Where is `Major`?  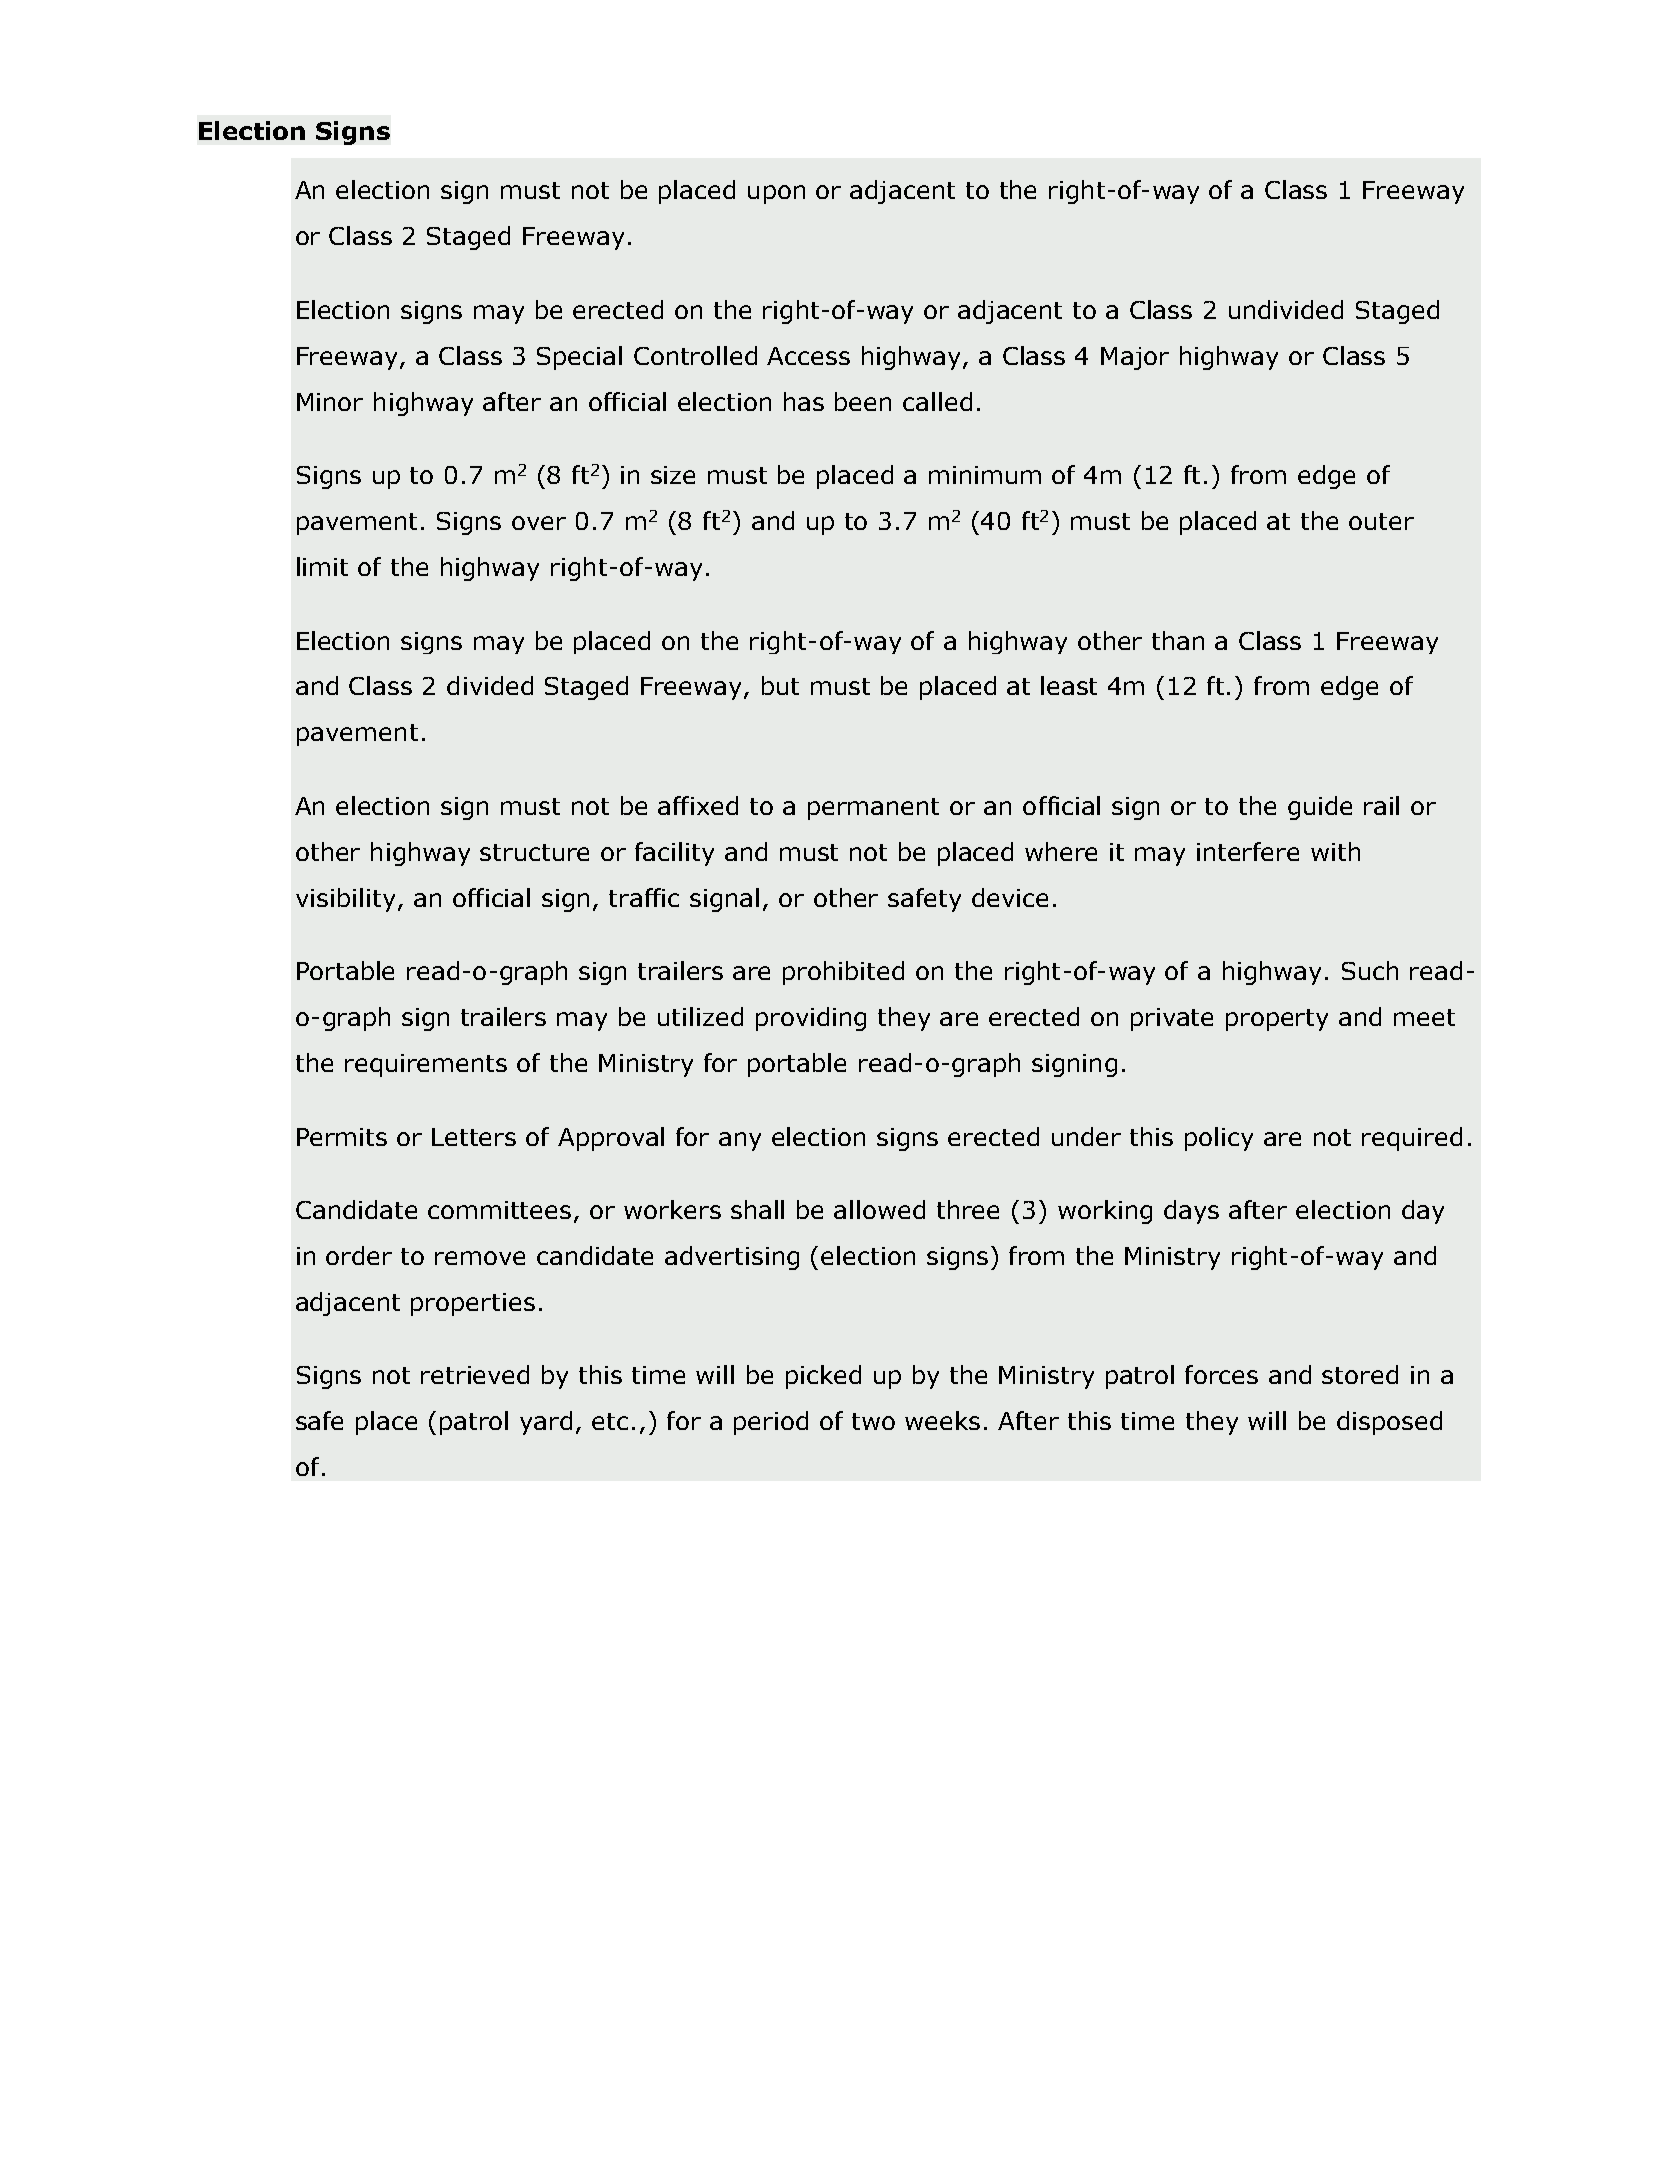
Major is located at coordinates (1135, 358).
